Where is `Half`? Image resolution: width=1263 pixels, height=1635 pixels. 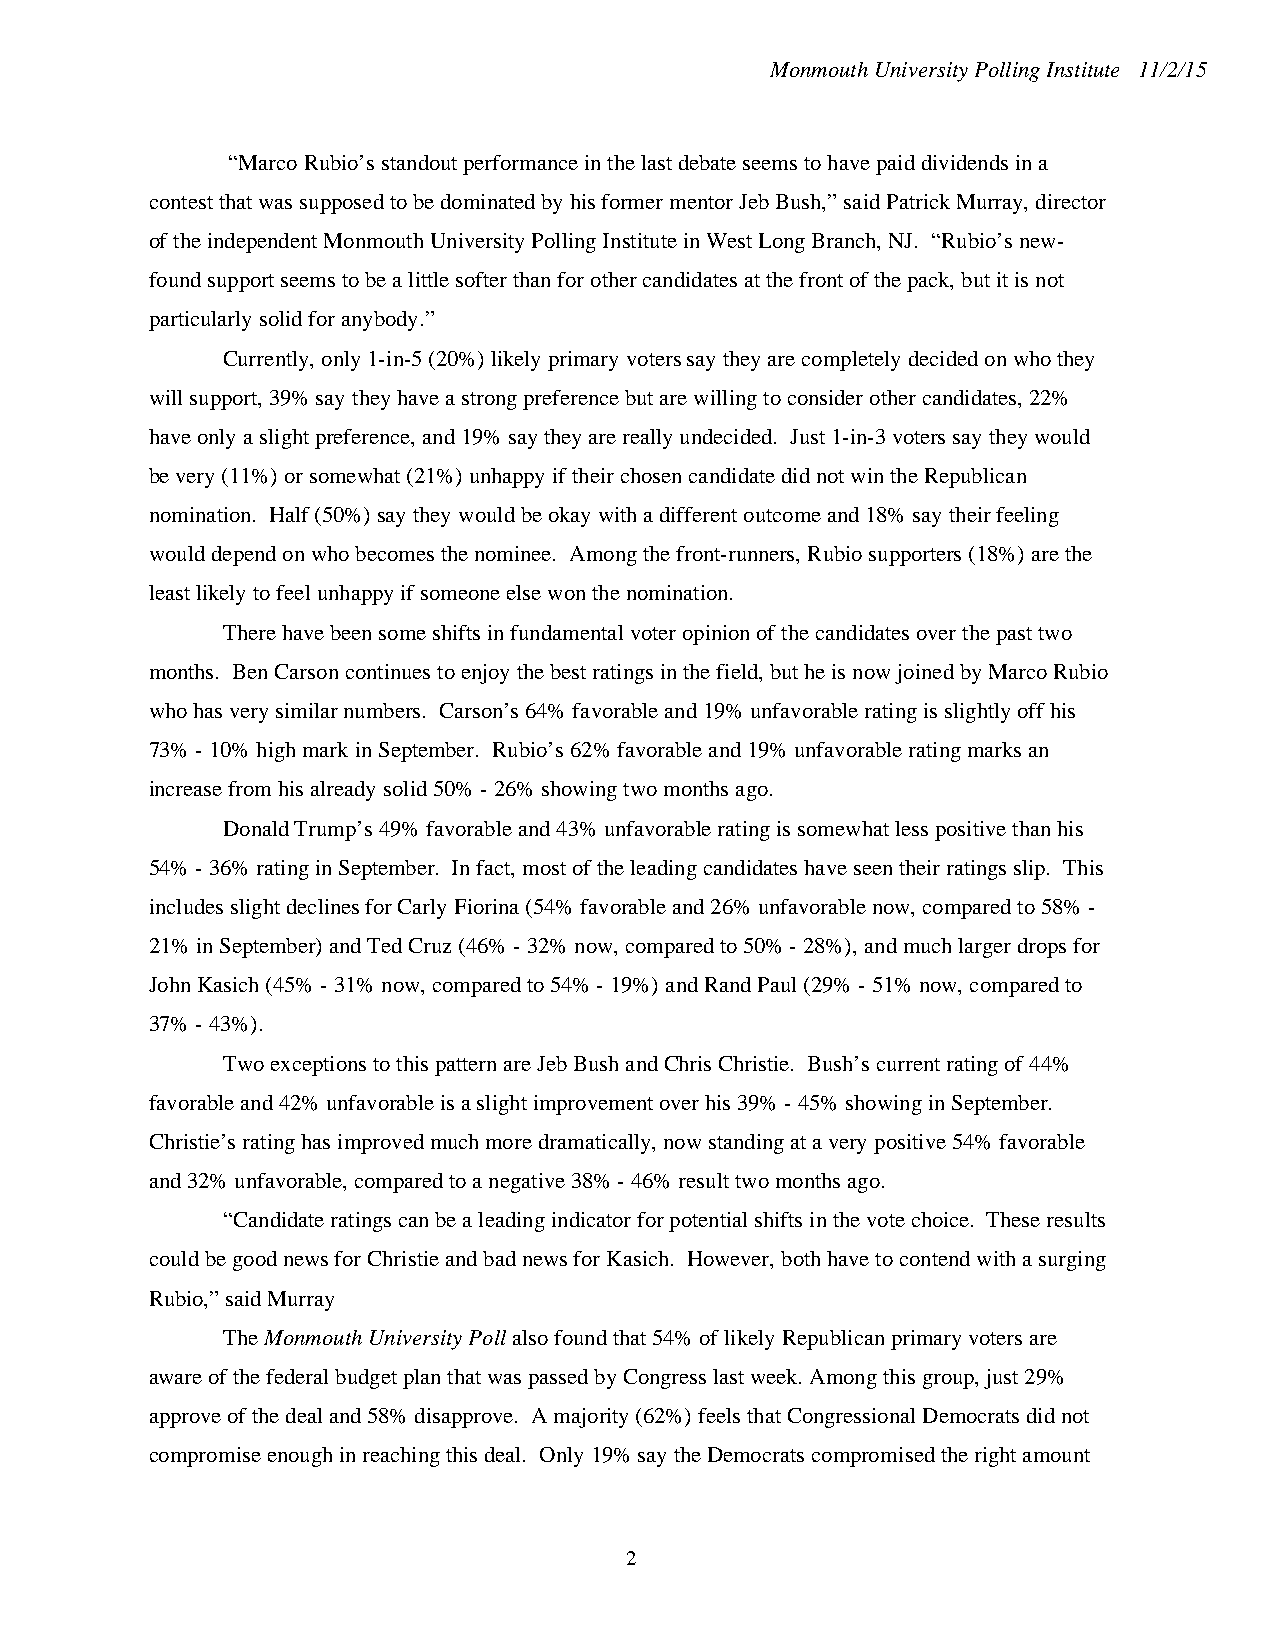 Half is located at coordinates (290, 514).
